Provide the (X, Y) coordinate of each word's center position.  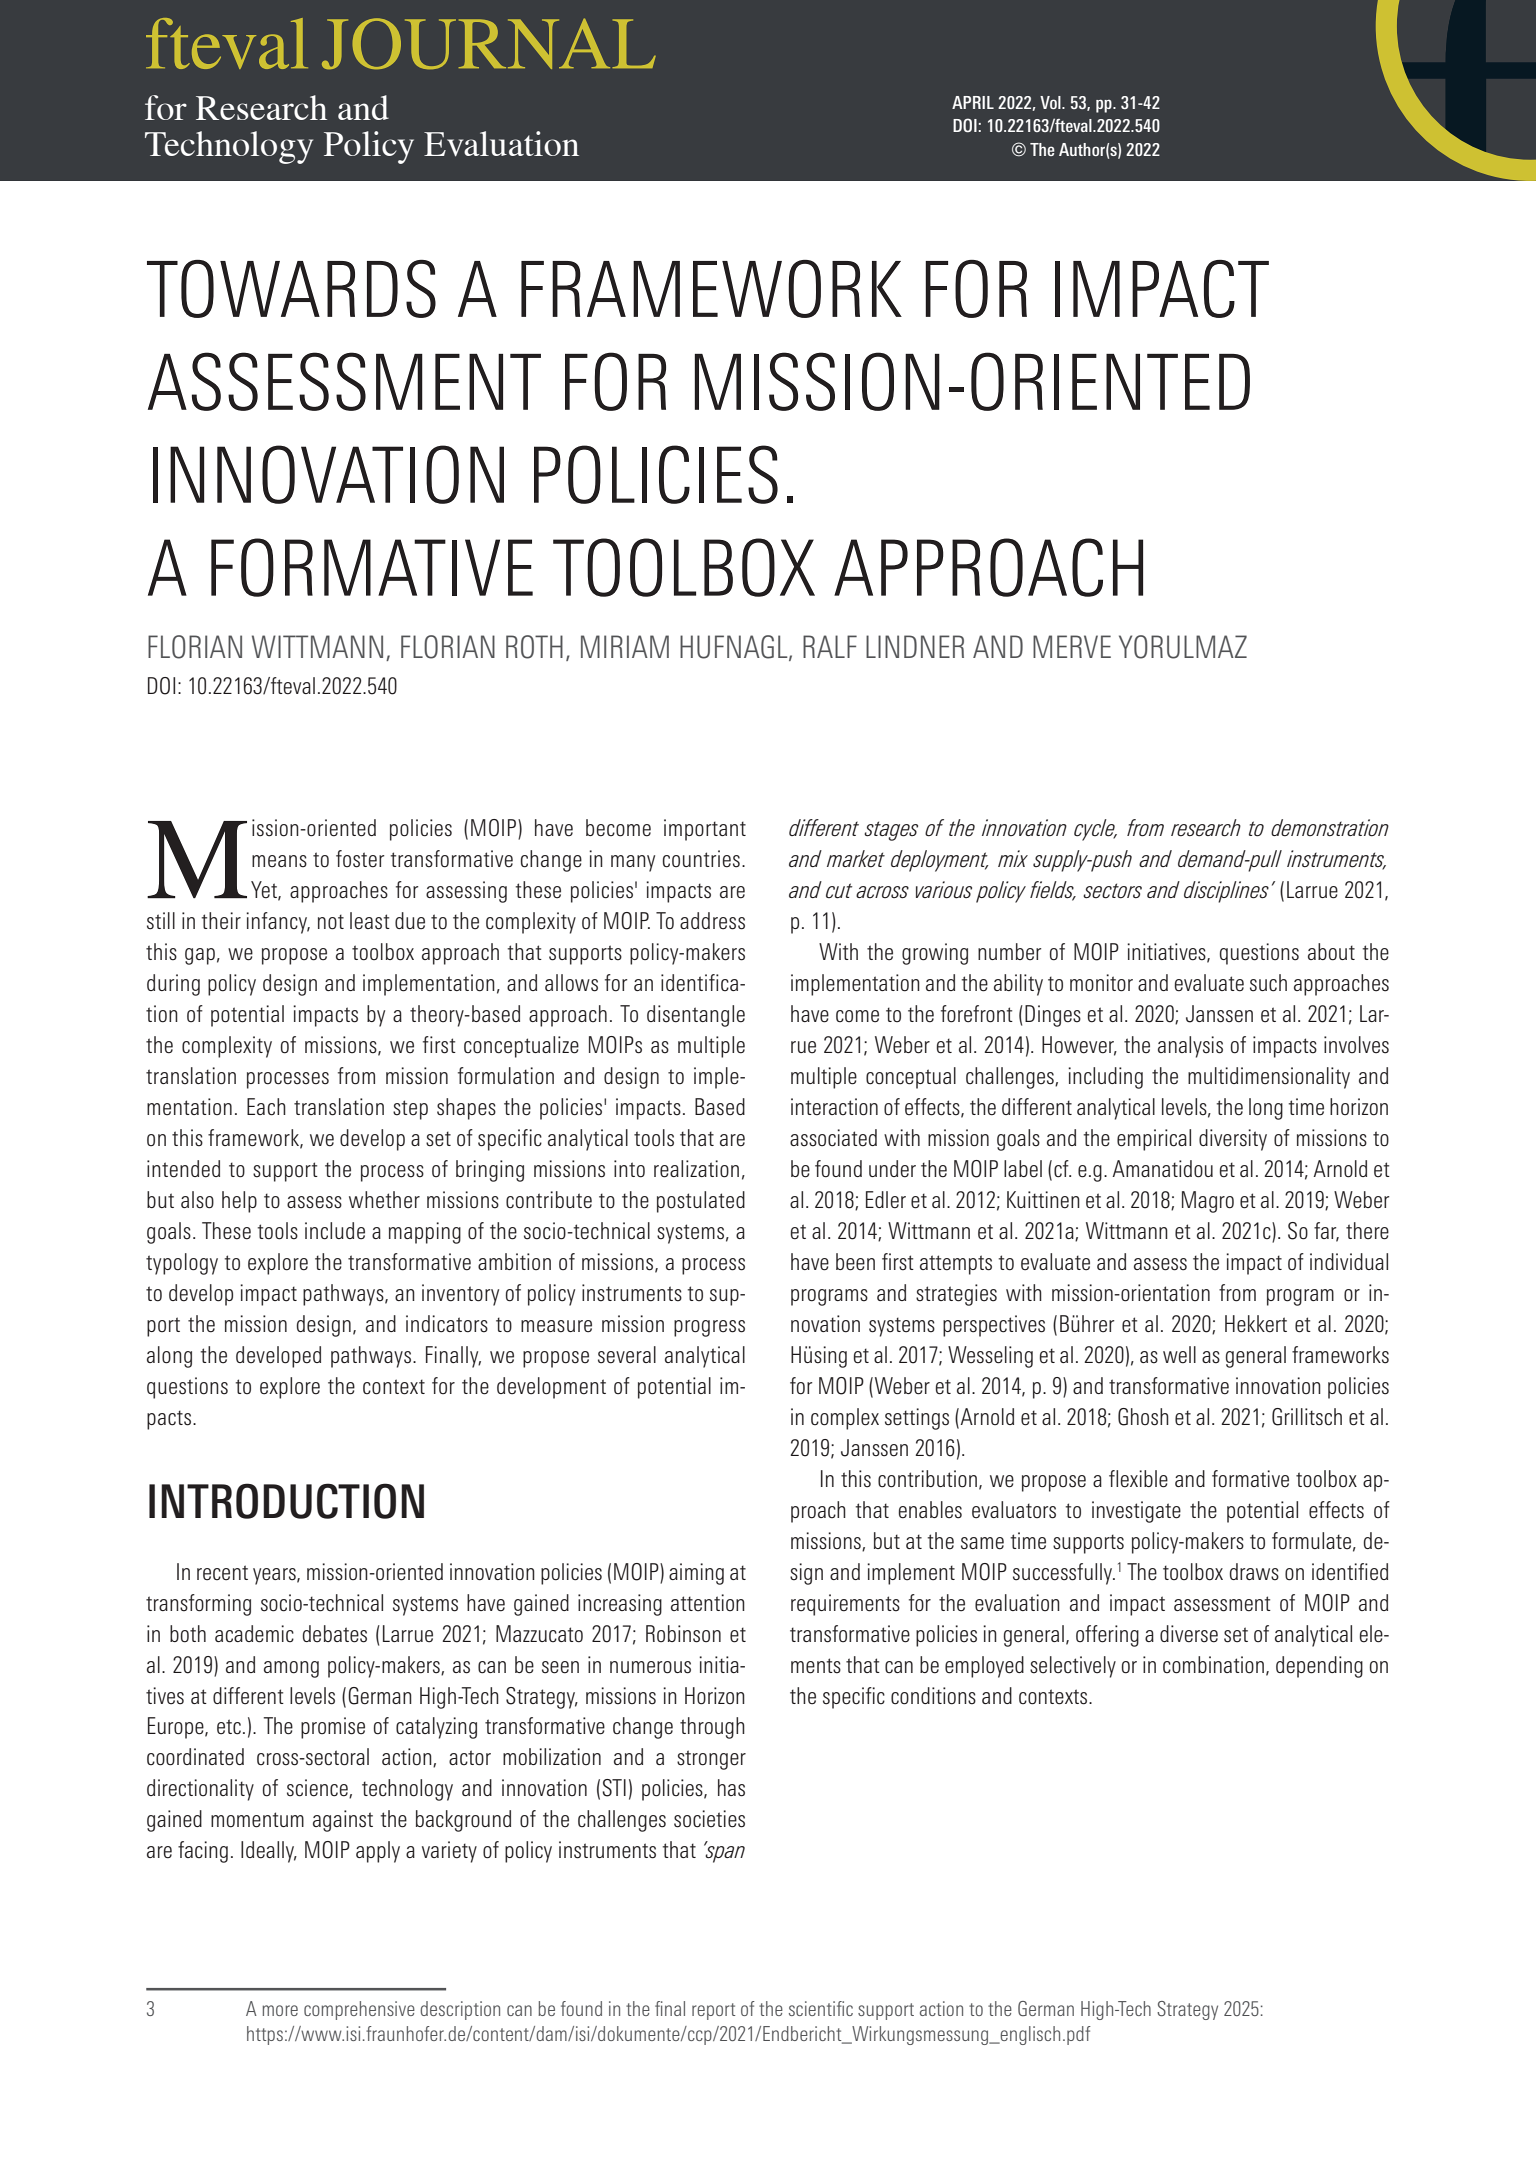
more (280, 2010)
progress (709, 1328)
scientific (821, 2008)
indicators (447, 1324)
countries (701, 859)
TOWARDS (291, 289)
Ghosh (1143, 1417)
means (279, 861)
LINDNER (915, 646)
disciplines (1226, 892)
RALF (830, 646)
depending (1319, 1667)
